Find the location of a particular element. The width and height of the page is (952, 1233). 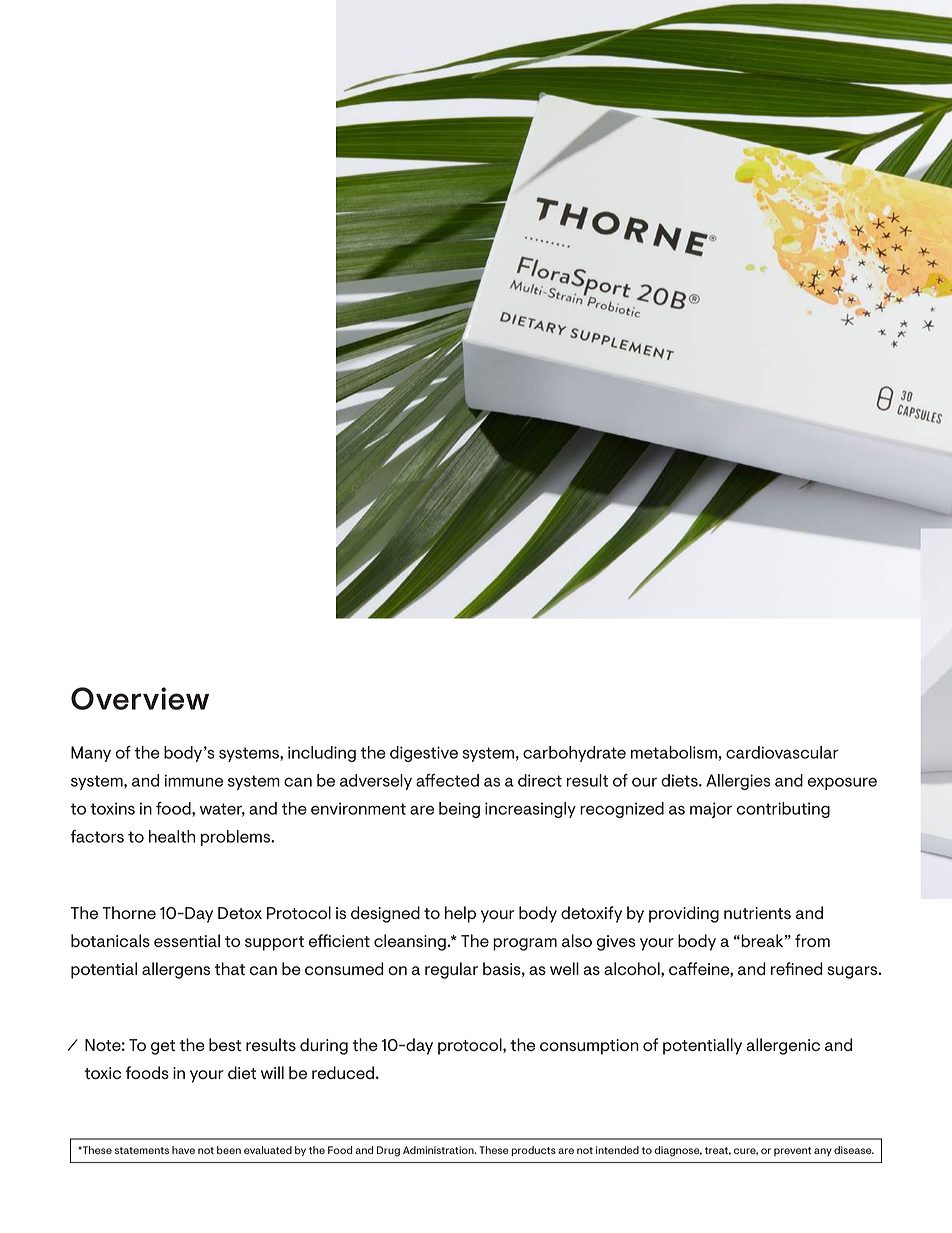

prevent is located at coordinates (792, 1151).
